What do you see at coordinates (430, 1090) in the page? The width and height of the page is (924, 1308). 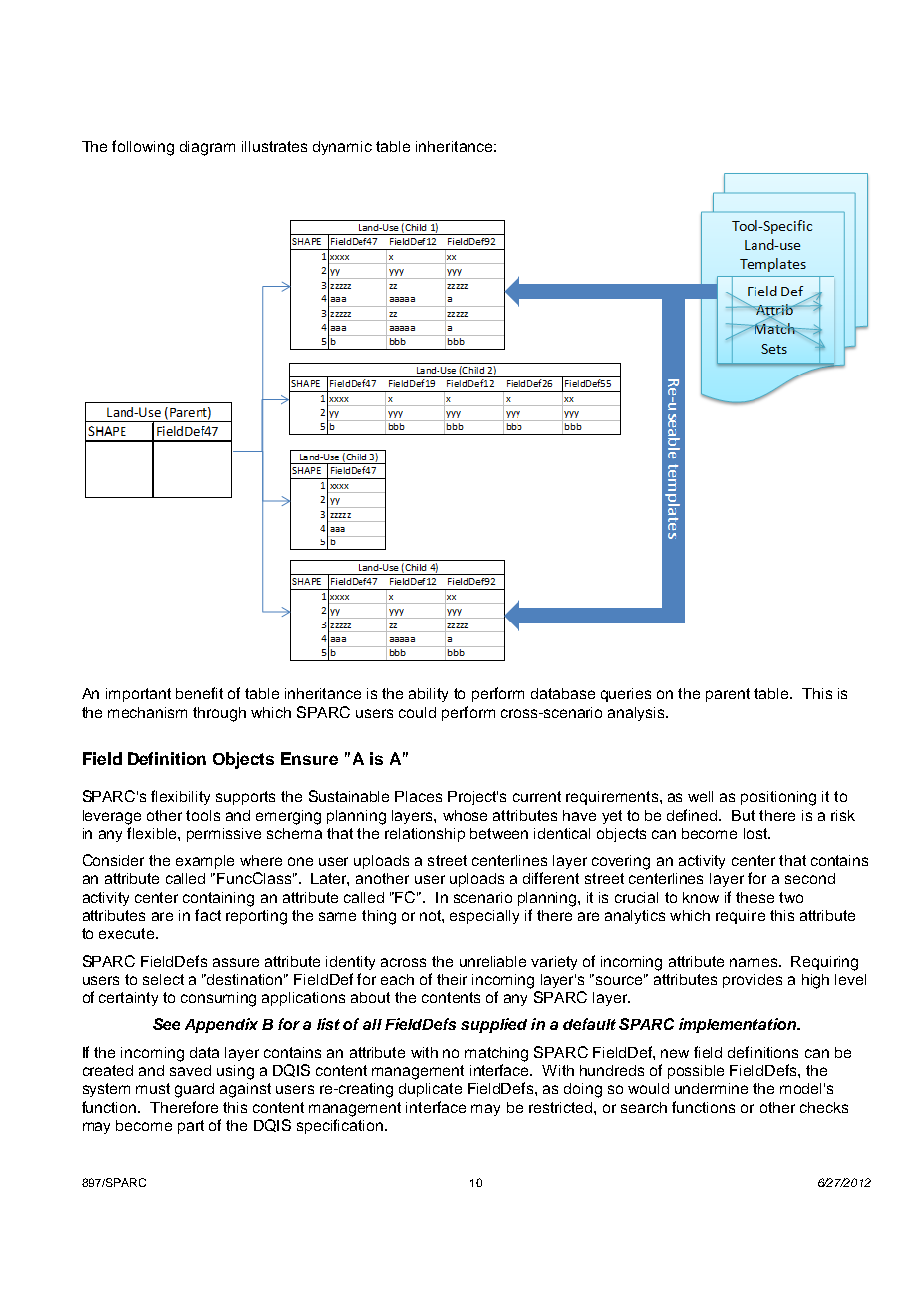 I see `duplicate` at bounding box center [430, 1090].
